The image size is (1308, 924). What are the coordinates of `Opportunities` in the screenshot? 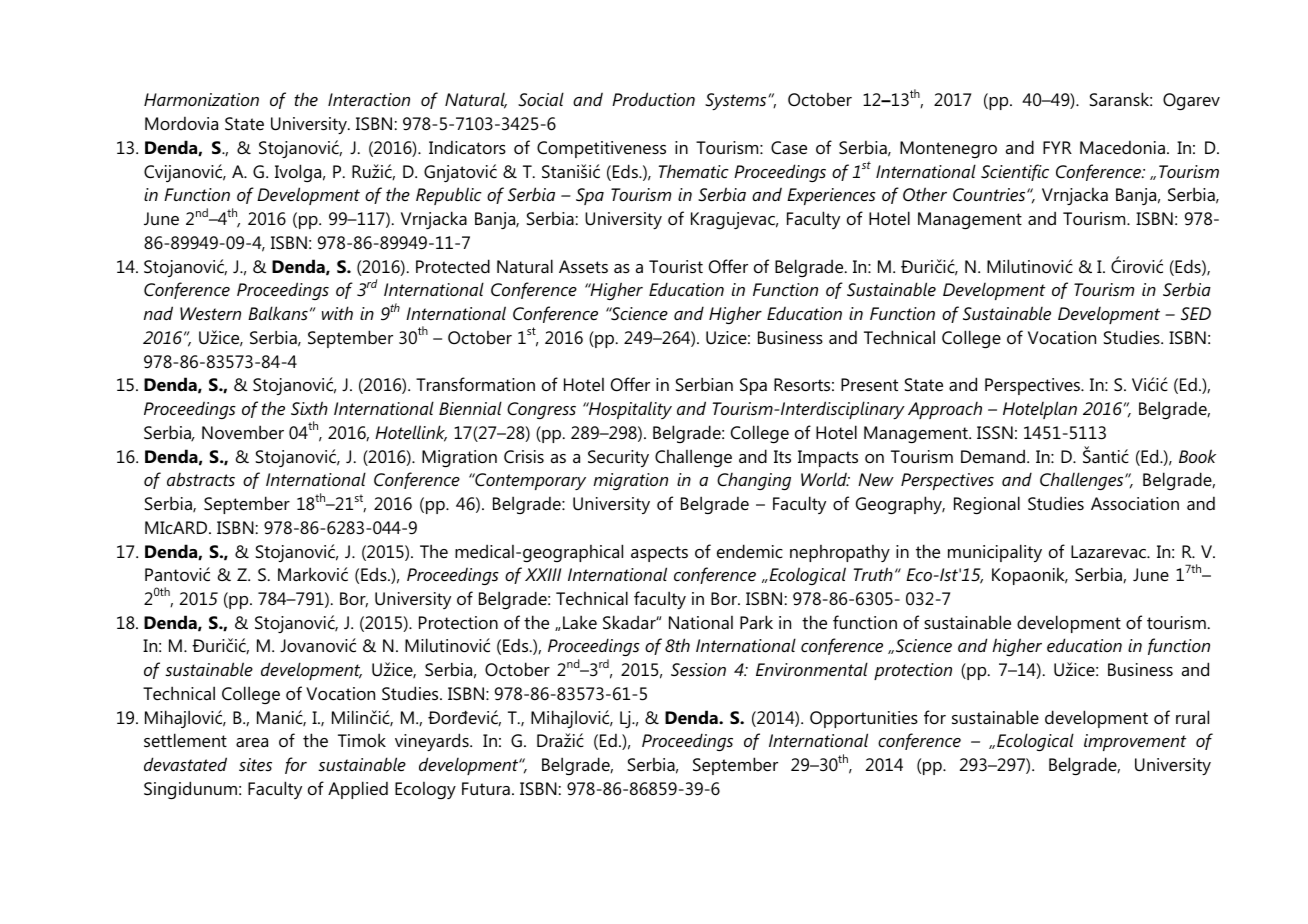 It's located at (864, 719).
